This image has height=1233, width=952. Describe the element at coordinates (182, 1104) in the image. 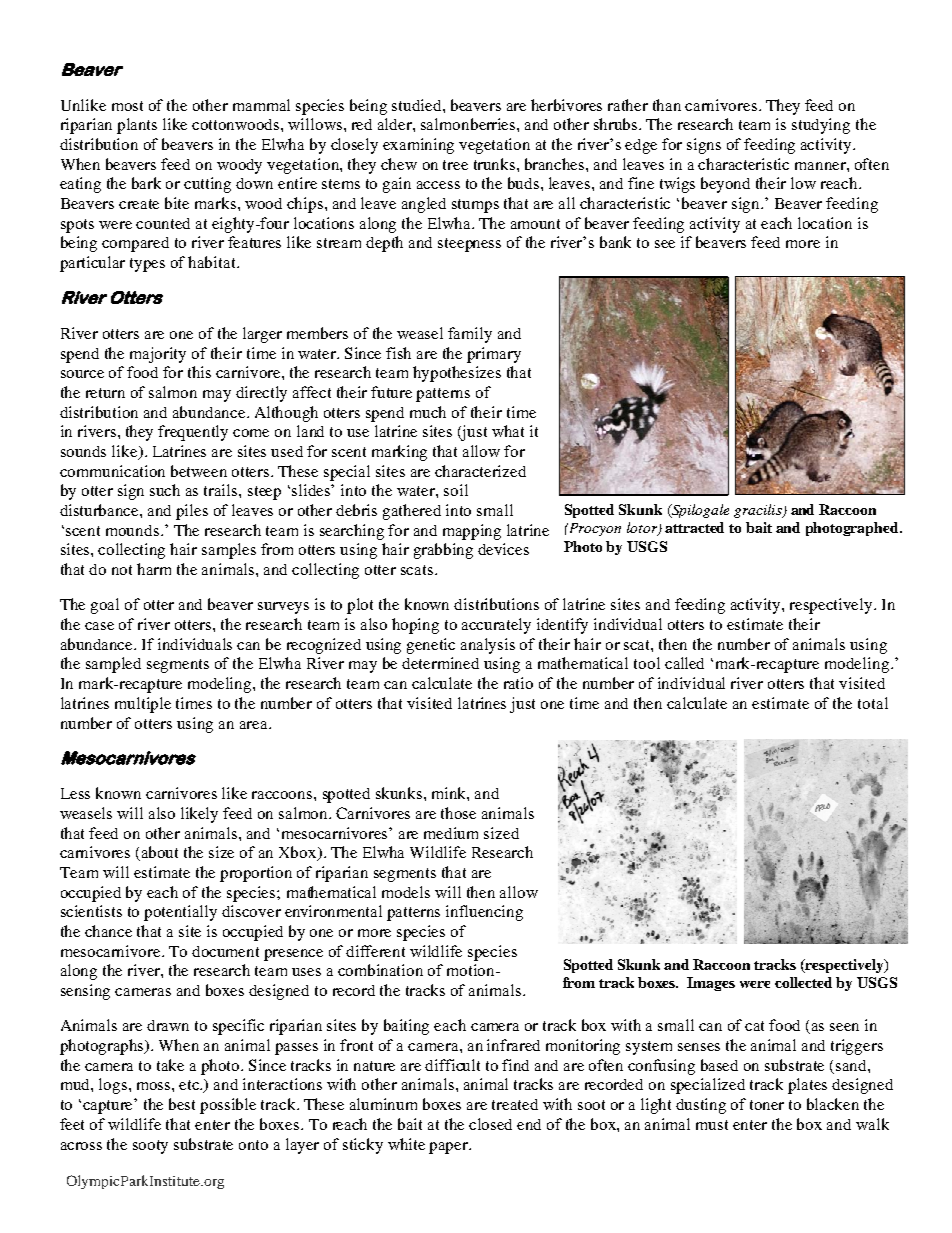

I see `best` at that location.
